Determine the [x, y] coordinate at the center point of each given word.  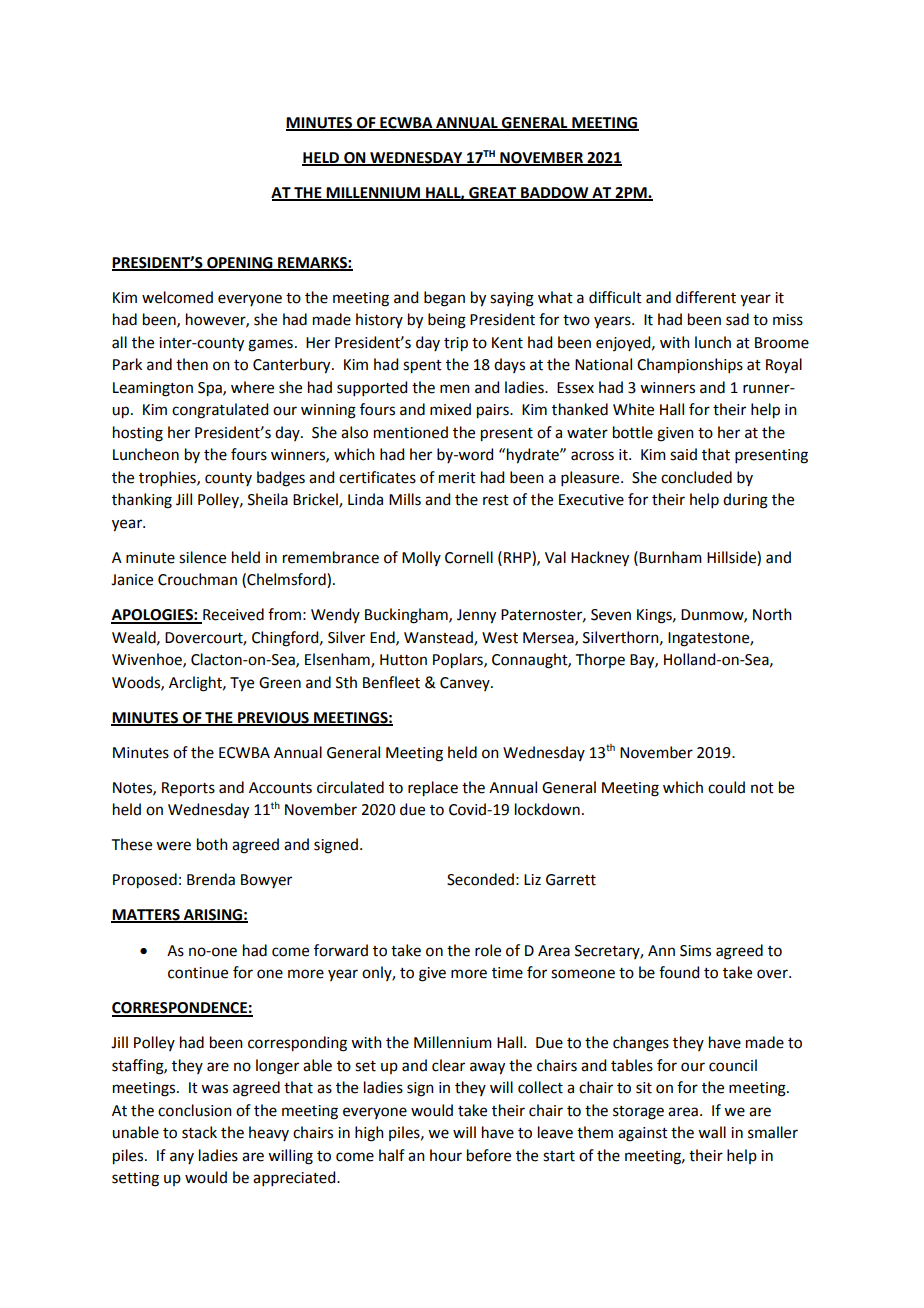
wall [712, 1132]
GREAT [493, 193]
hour [446, 1155]
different [706, 297]
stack [199, 1132]
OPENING [240, 263]
